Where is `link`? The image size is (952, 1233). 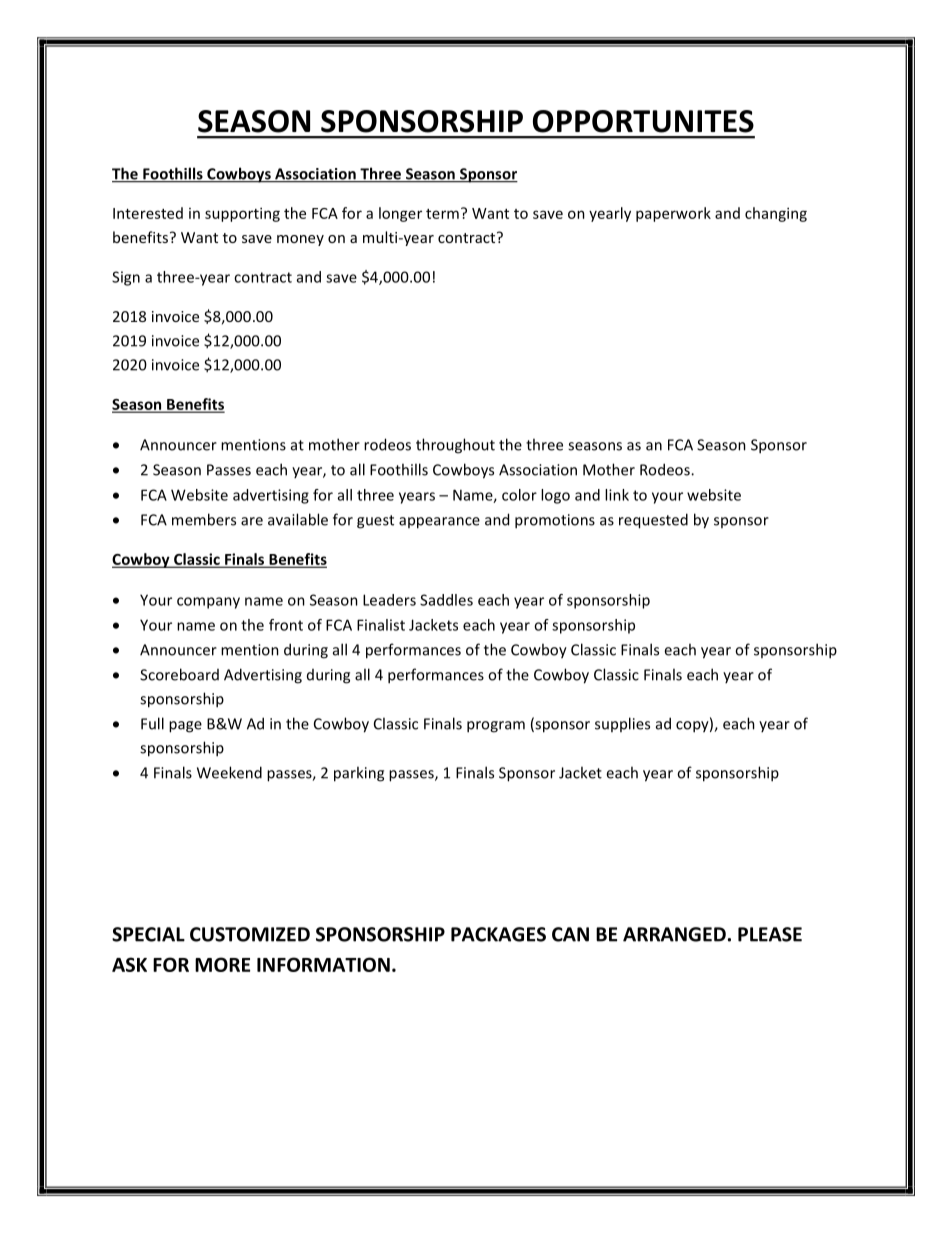
link is located at coordinates (617, 495).
